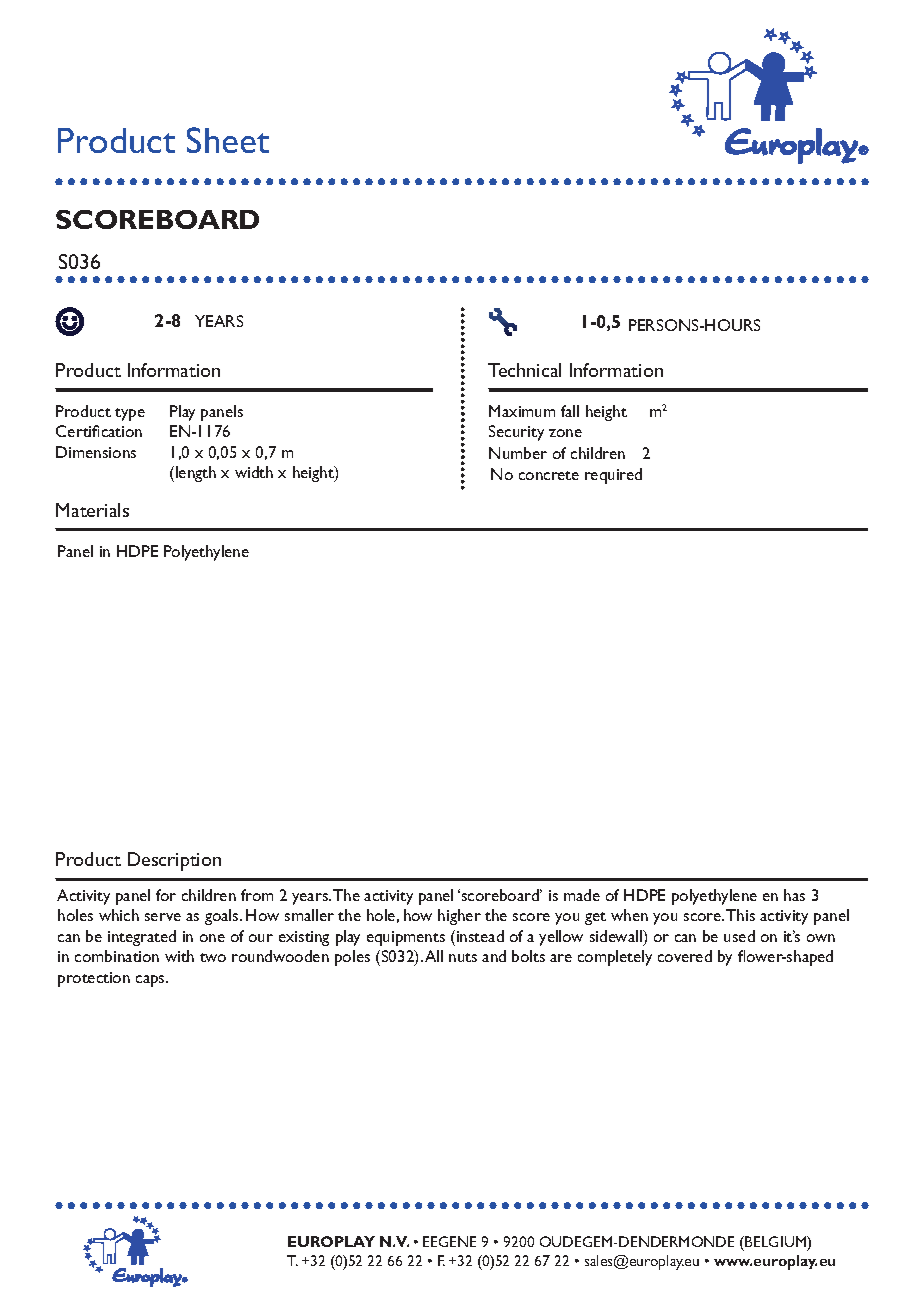 The height and width of the screenshot is (1308, 924). Describe the element at coordinates (228, 140) in the screenshot. I see `Sheet` at that location.
